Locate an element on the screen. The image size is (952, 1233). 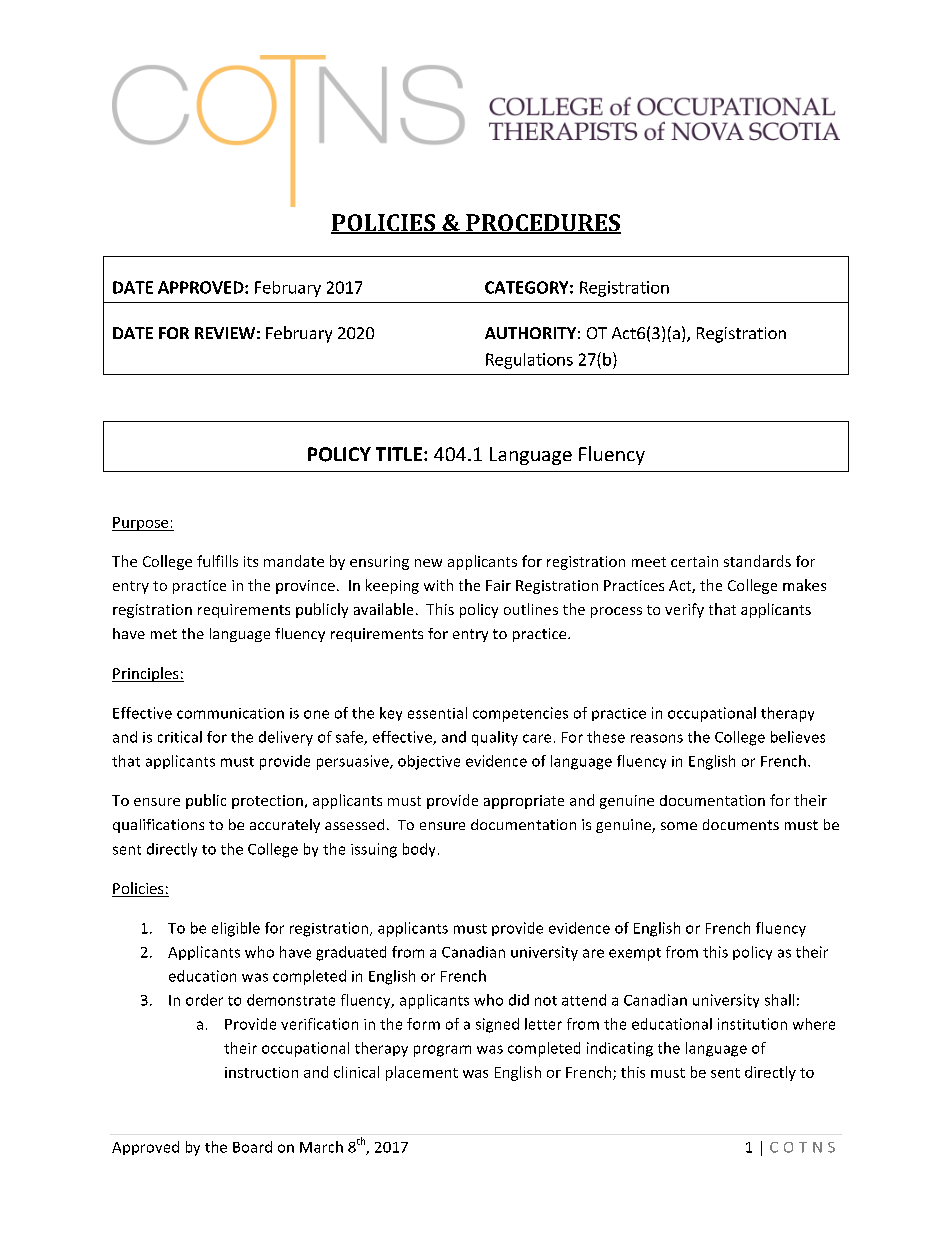
protection is located at coordinates (267, 802).
